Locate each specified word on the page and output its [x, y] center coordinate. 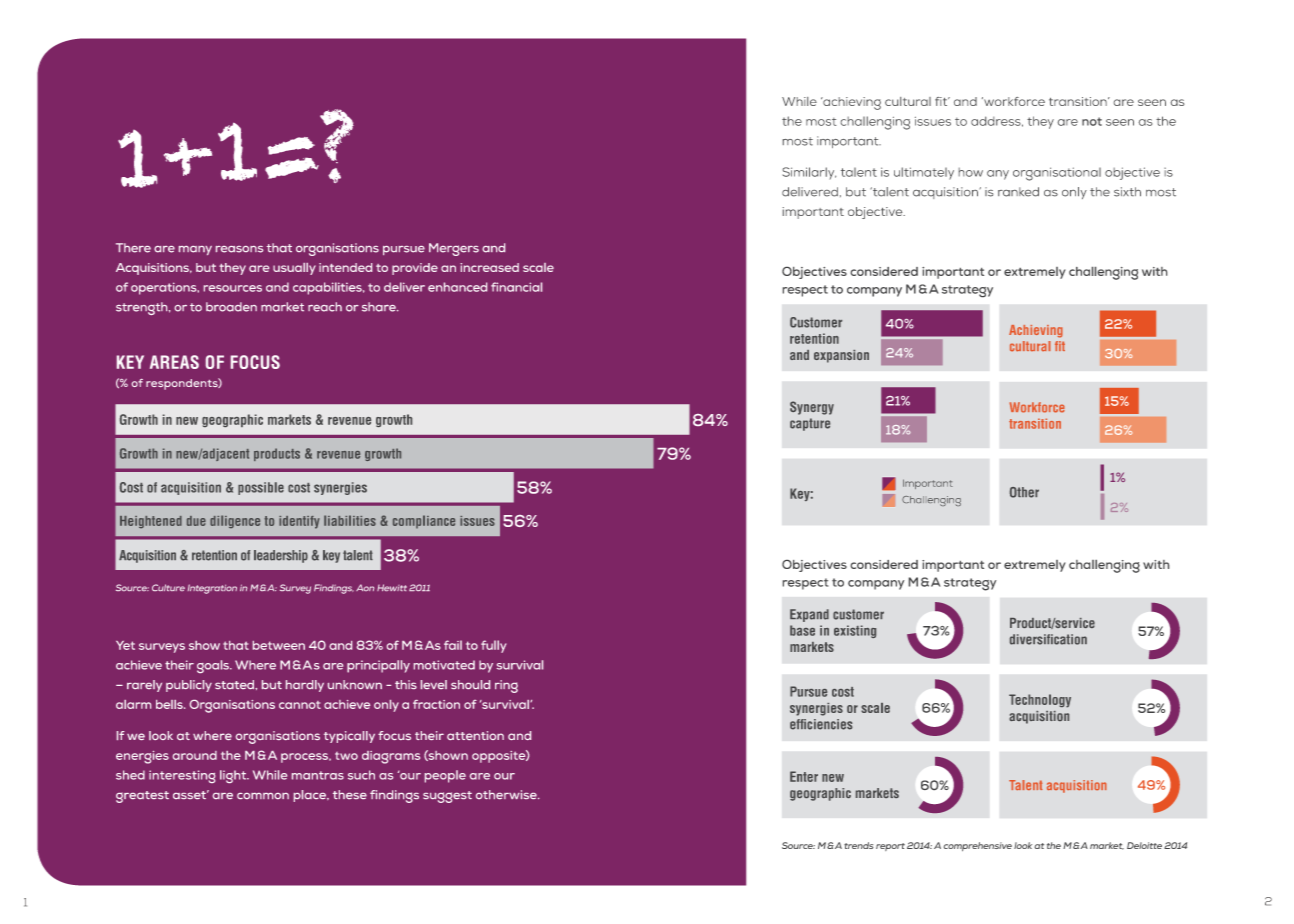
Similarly [809, 173]
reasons [239, 249]
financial [516, 287]
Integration [212, 589]
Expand [809, 615]
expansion [841, 356]
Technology [1040, 701]
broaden [231, 307]
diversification [1048, 639]
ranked [1018, 192]
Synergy [812, 408]
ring [506, 686]
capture [810, 424]
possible [261, 488]
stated [235, 684]
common [263, 796]
